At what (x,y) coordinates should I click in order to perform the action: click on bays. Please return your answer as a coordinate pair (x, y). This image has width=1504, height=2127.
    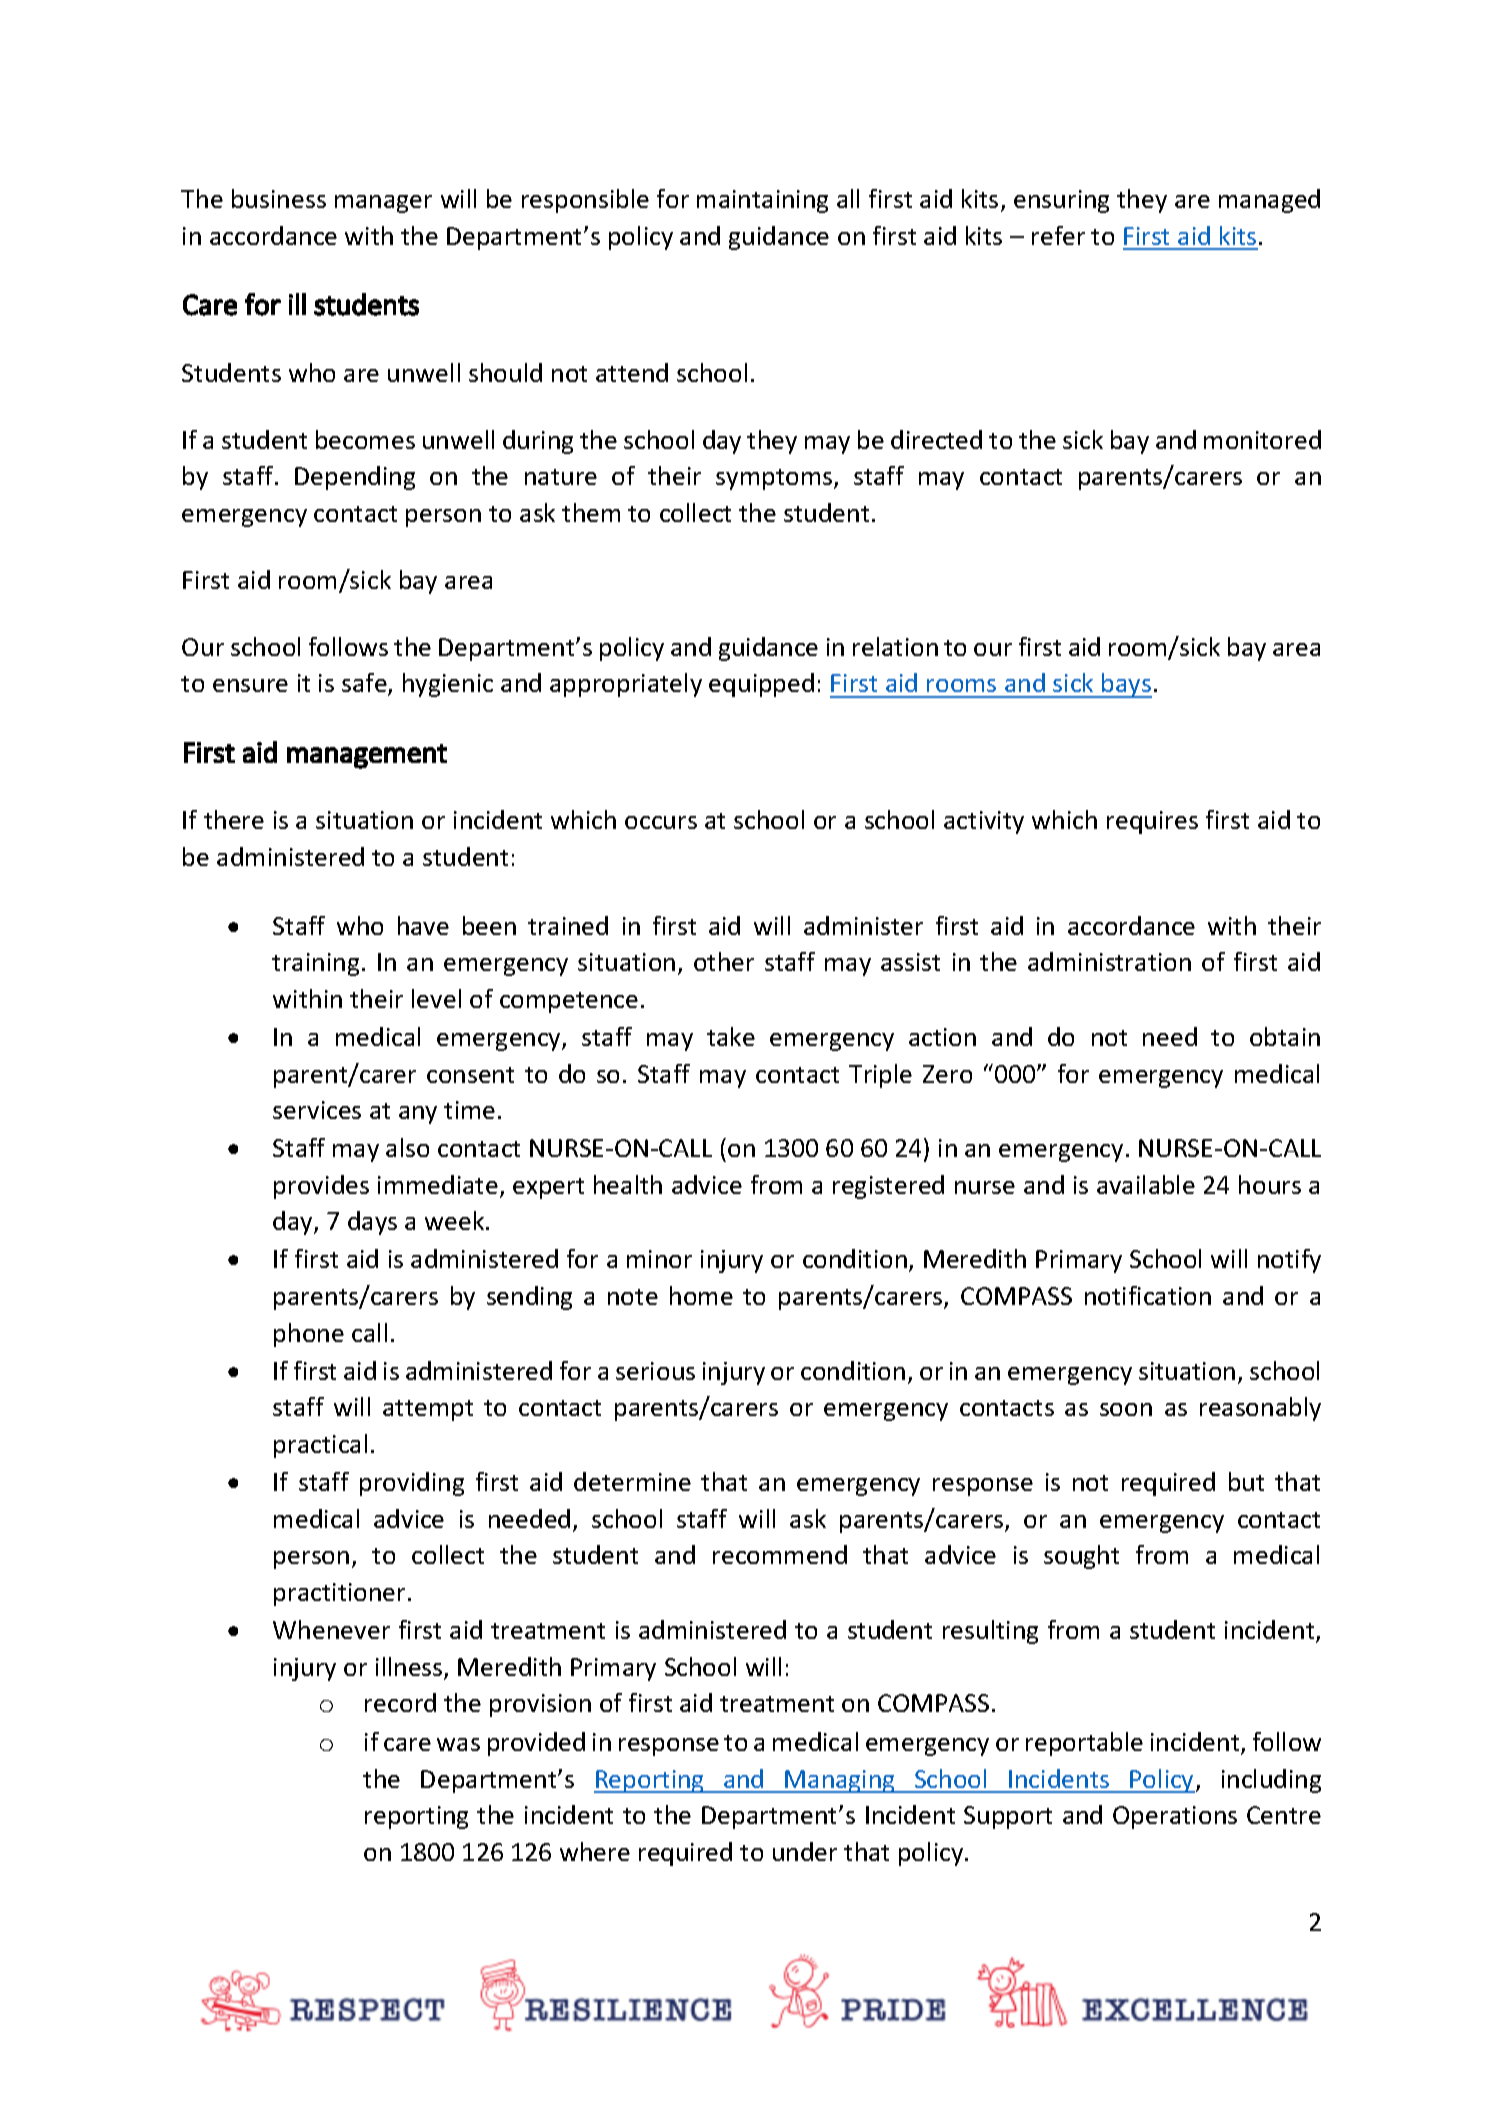
    Looking at the image, I should click on (1126, 685).
